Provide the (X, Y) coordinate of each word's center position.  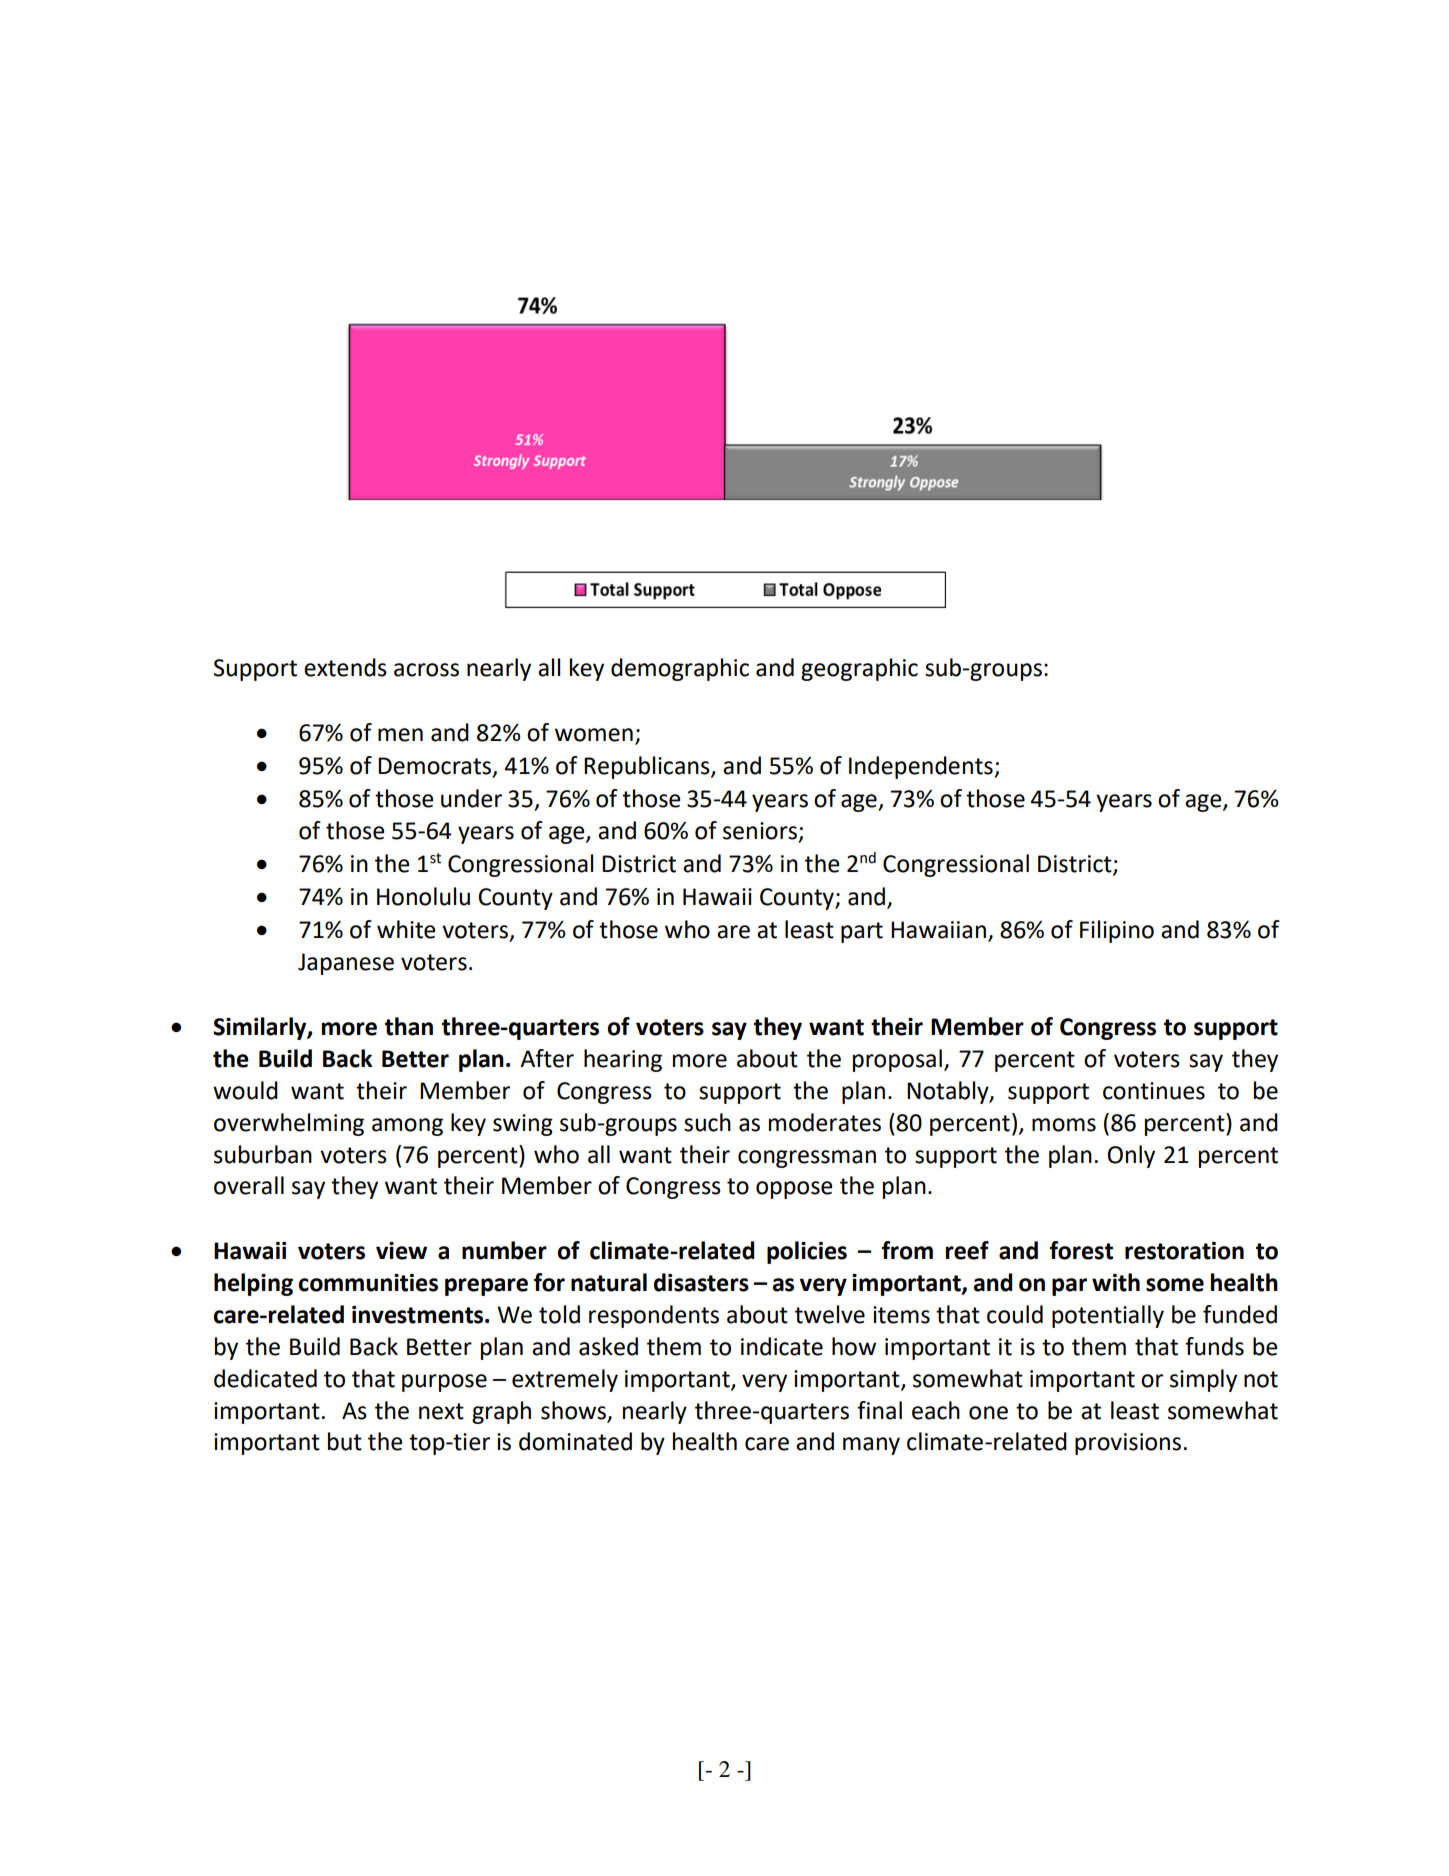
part (862, 932)
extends (345, 667)
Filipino (1117, 931)
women (594, 735)
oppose (794, 1190)
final (879, 1410)
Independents (922, 767)
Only (1131, 1156)
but (345, 1441)
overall (249, 1185)
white (406, 929)
